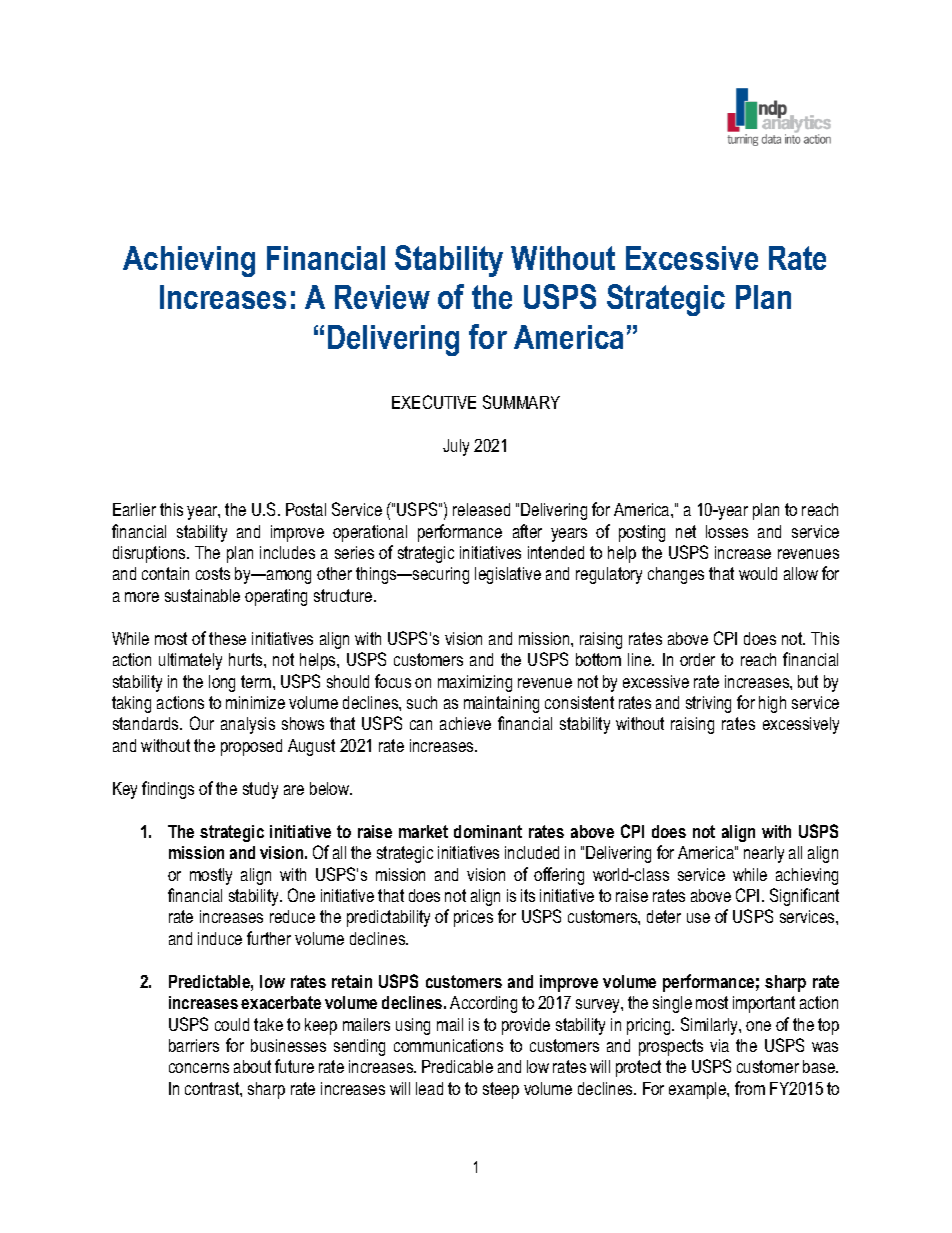 This screenshot has height=1233, width=952. What do you see at coordinates (434, 402) in the screenshot?
I see `EXECUTIVE` at bounding box center [434, 402].
